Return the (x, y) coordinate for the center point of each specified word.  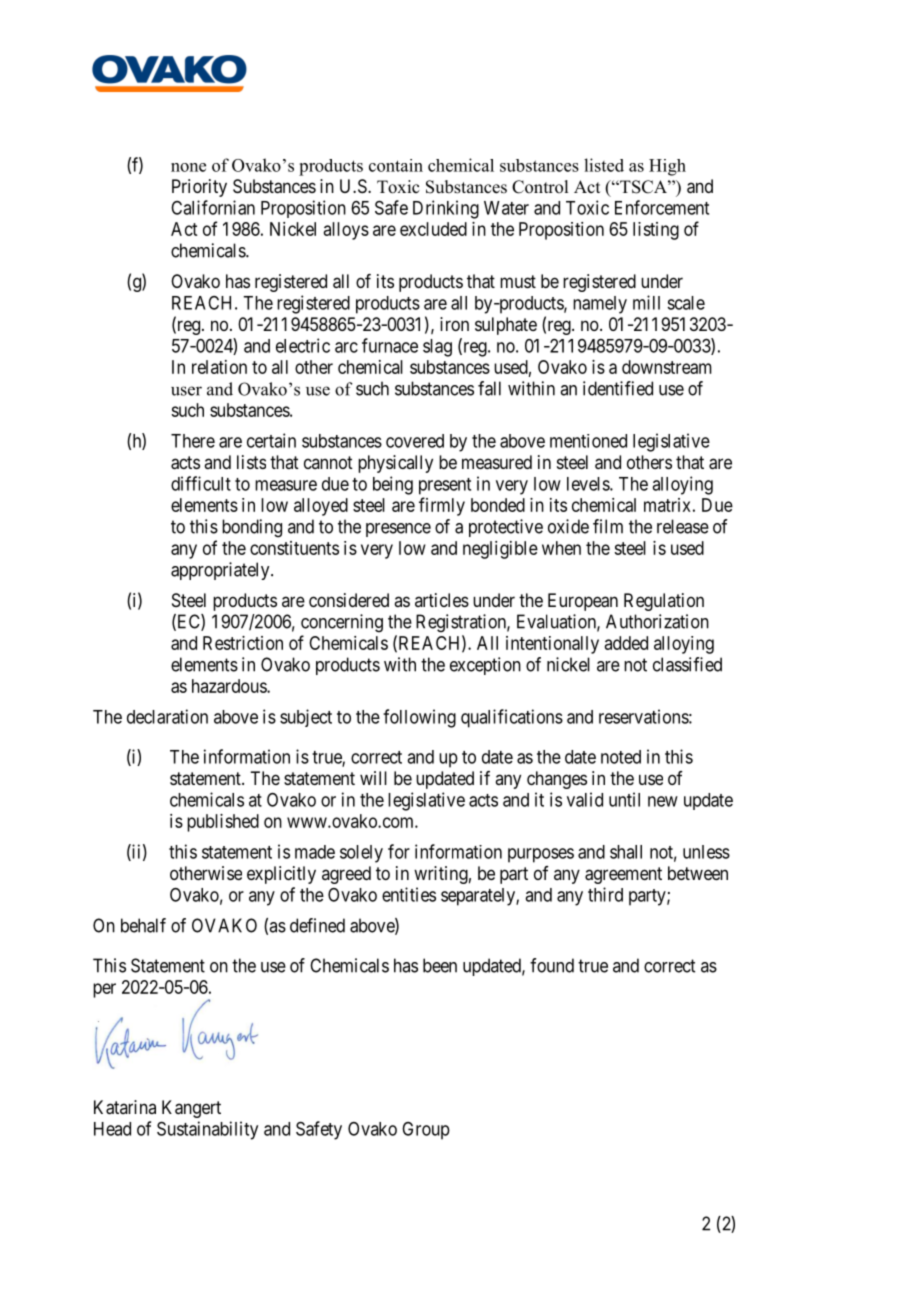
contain (396, 165)
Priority (199, 188)
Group (426, 1131)
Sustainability (207, 1130)
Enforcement (662, 207)
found (552, 965)
